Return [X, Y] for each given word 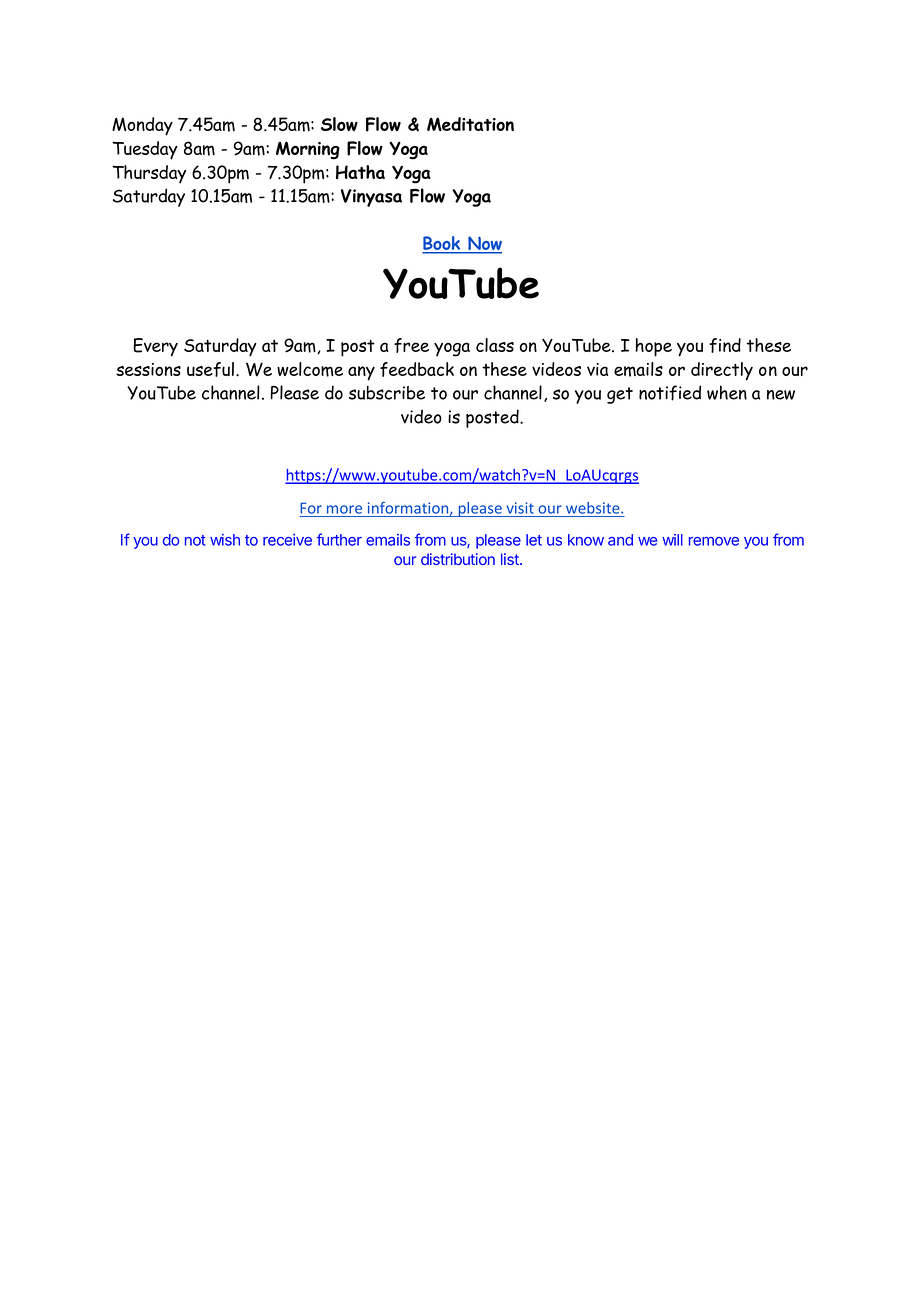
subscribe [387, 393]
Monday [142, 126]
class [495, 345]
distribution [458, 559]
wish [225, 540]
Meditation [470, 124]
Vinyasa [371, 198]
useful [210, 369]
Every [155, 347]
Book [442, 244]
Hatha [360, 172]
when [727, 392]
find [725, 345]
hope [653, 347]
